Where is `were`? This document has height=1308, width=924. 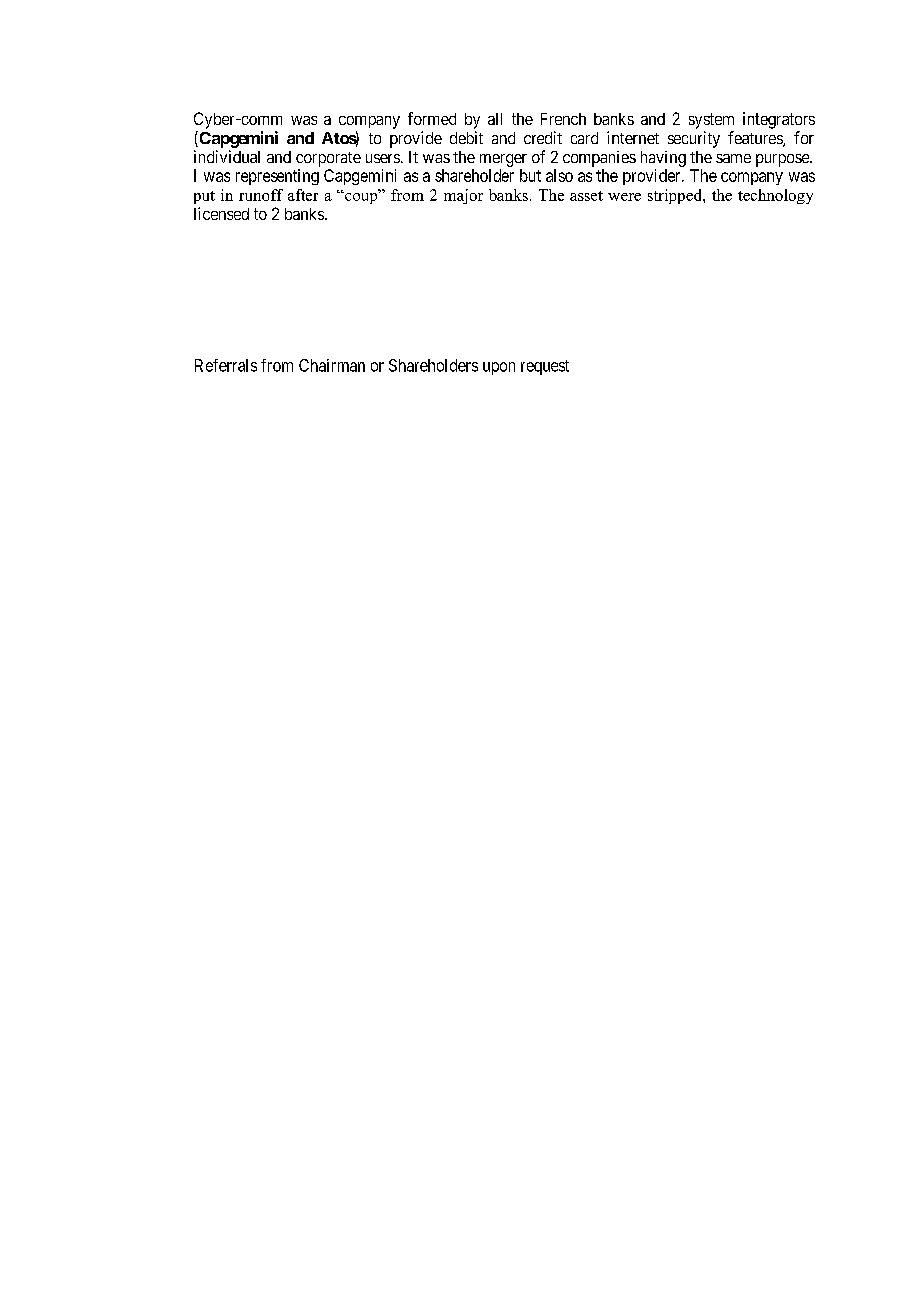
were is located at coordinates (624, 197).
